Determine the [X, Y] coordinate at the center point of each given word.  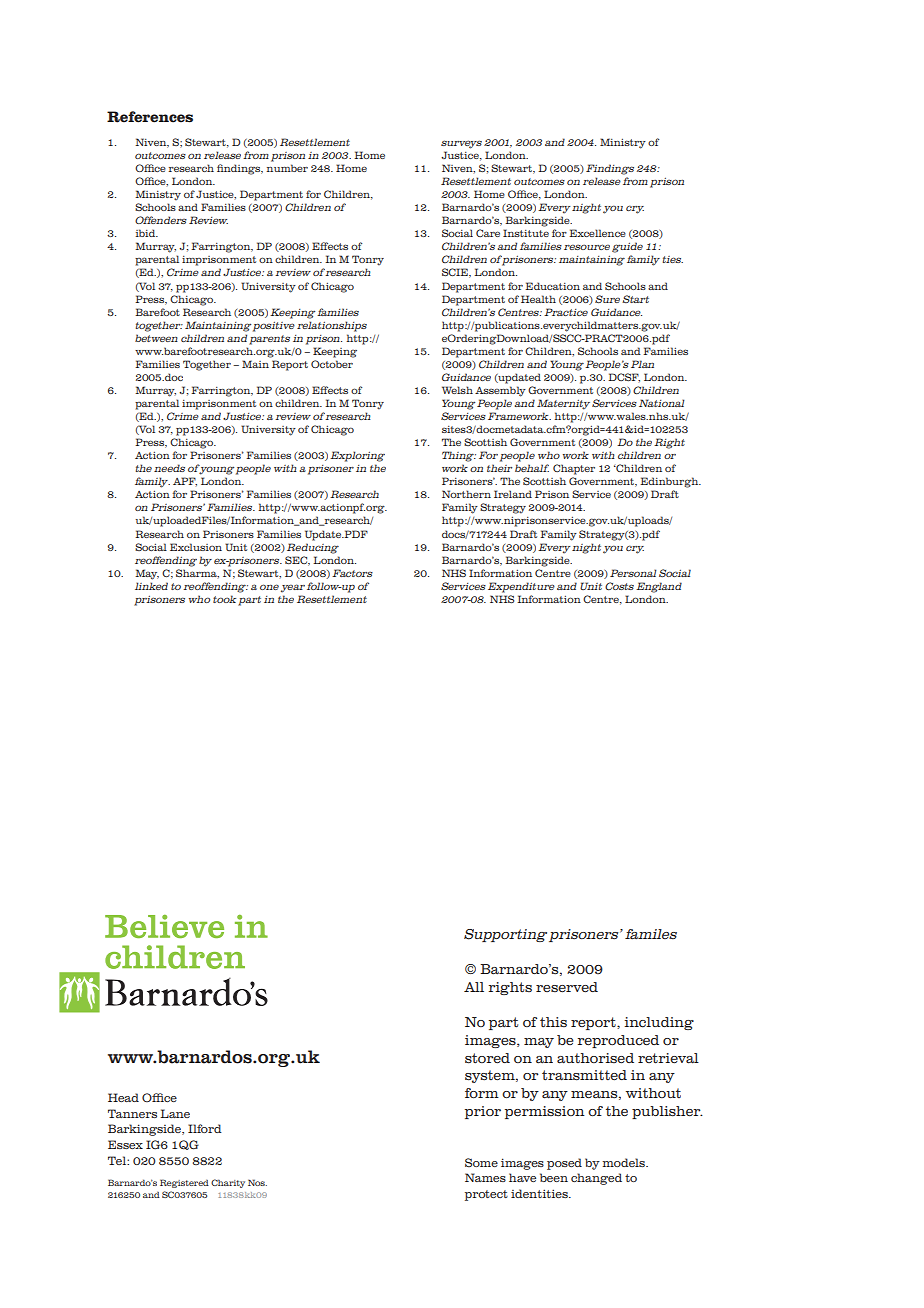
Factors [352, 573]
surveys [461, 144]
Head [123, 1097]
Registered [184, 1183]
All [474, 987]
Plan [642, 364]
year [293, 588]
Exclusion [196, 547]
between [156, 338]
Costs [619, 586]
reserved [567, 987]
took [224, 599]
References [150, 117]
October [332, 364]
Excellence [597, 233]
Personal [633, 573]
